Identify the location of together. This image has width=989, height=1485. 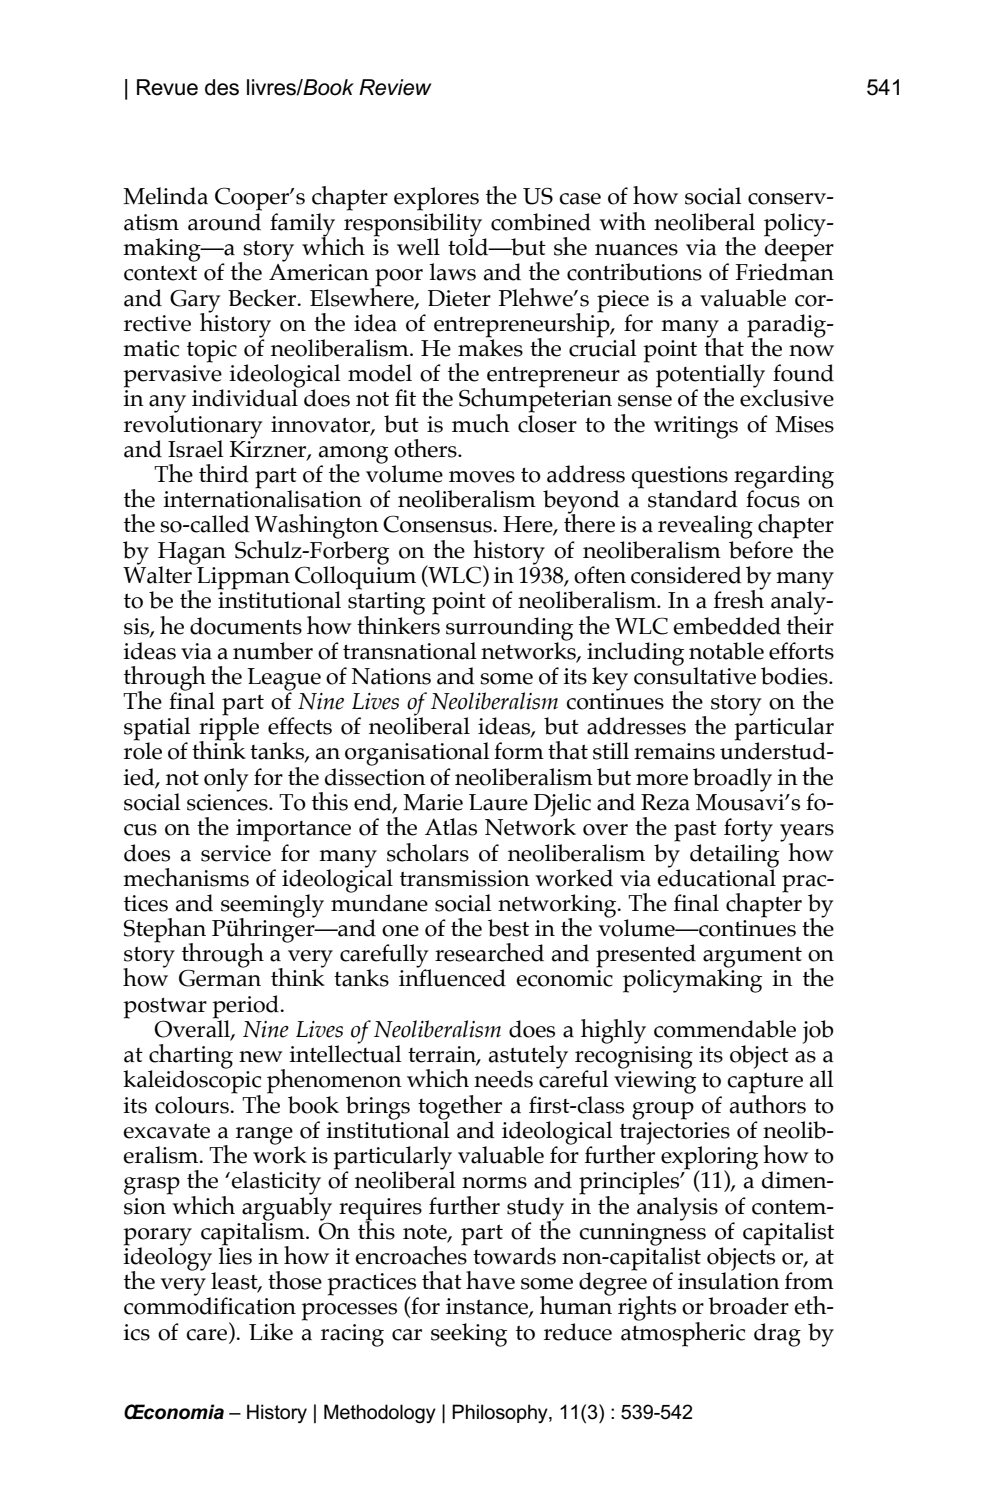
(460, 1107).
